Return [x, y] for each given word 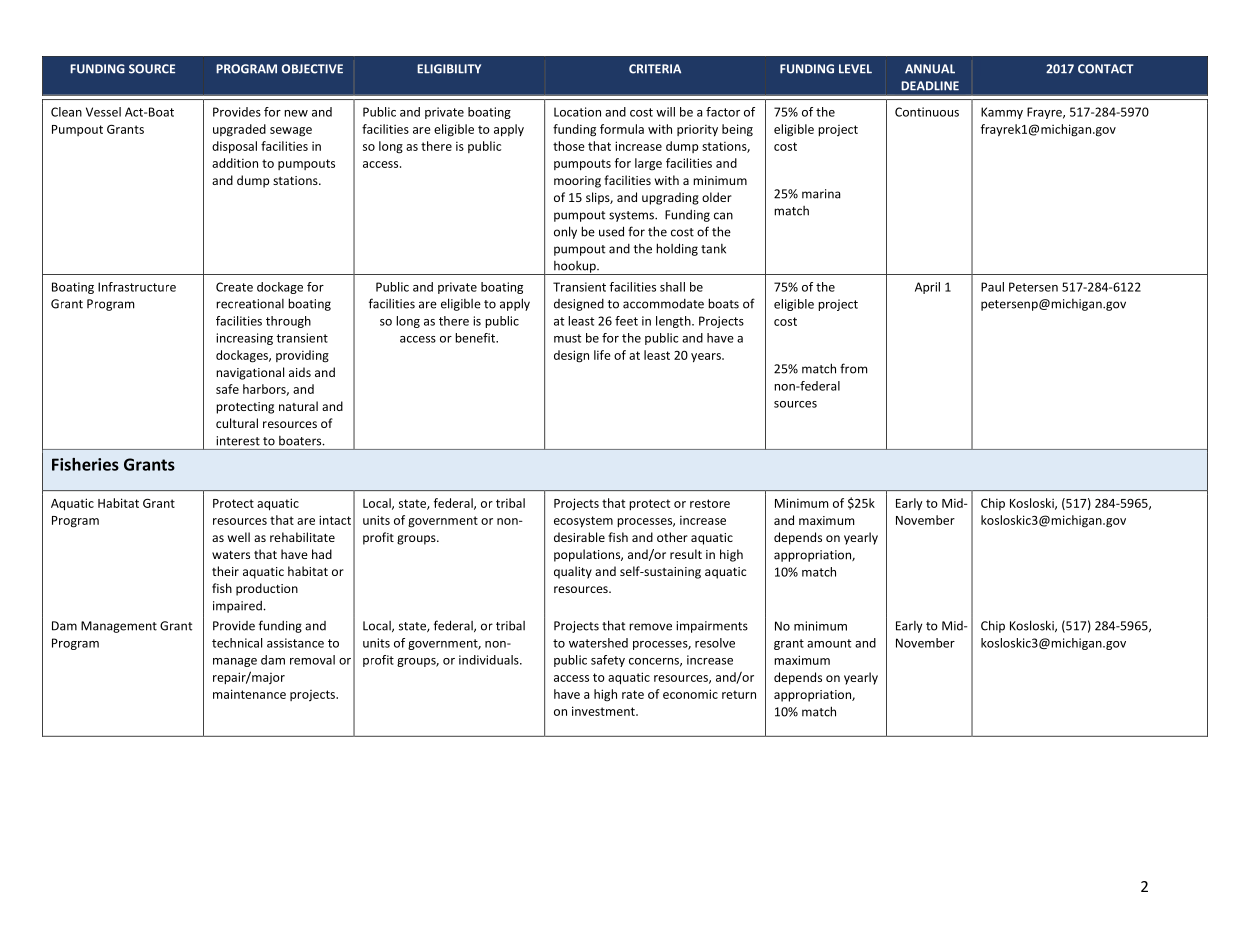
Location [577, 112]
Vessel [103, 112]
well [239, 537]
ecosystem [583, 522]
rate [633, 694]
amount [829, 643]
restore [710, 503]
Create [234, 287]
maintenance [249, 694]
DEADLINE [930, 86]
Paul [992, 287]
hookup [575, 268]
